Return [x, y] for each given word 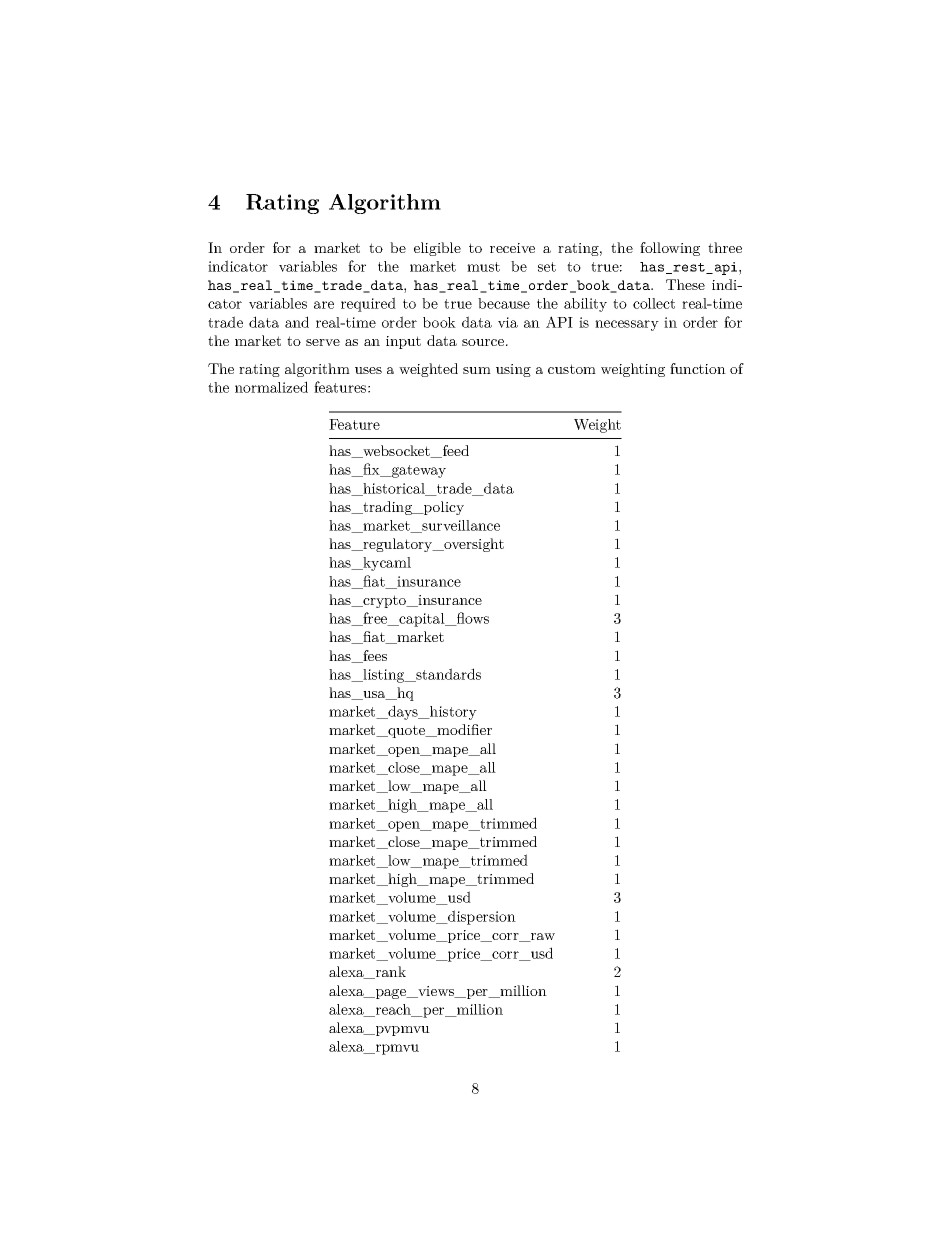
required [368, 304]
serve [323, 342]
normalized [271, 387]
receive [512, 248]
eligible [437, 249]
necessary [627, 325]
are [324, 305]
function [698, 368]
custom [572, 369]
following [670, 249]
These [685, 284]
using [513, 370]
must [483, 267]
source [483, 342]
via [508, 322]
